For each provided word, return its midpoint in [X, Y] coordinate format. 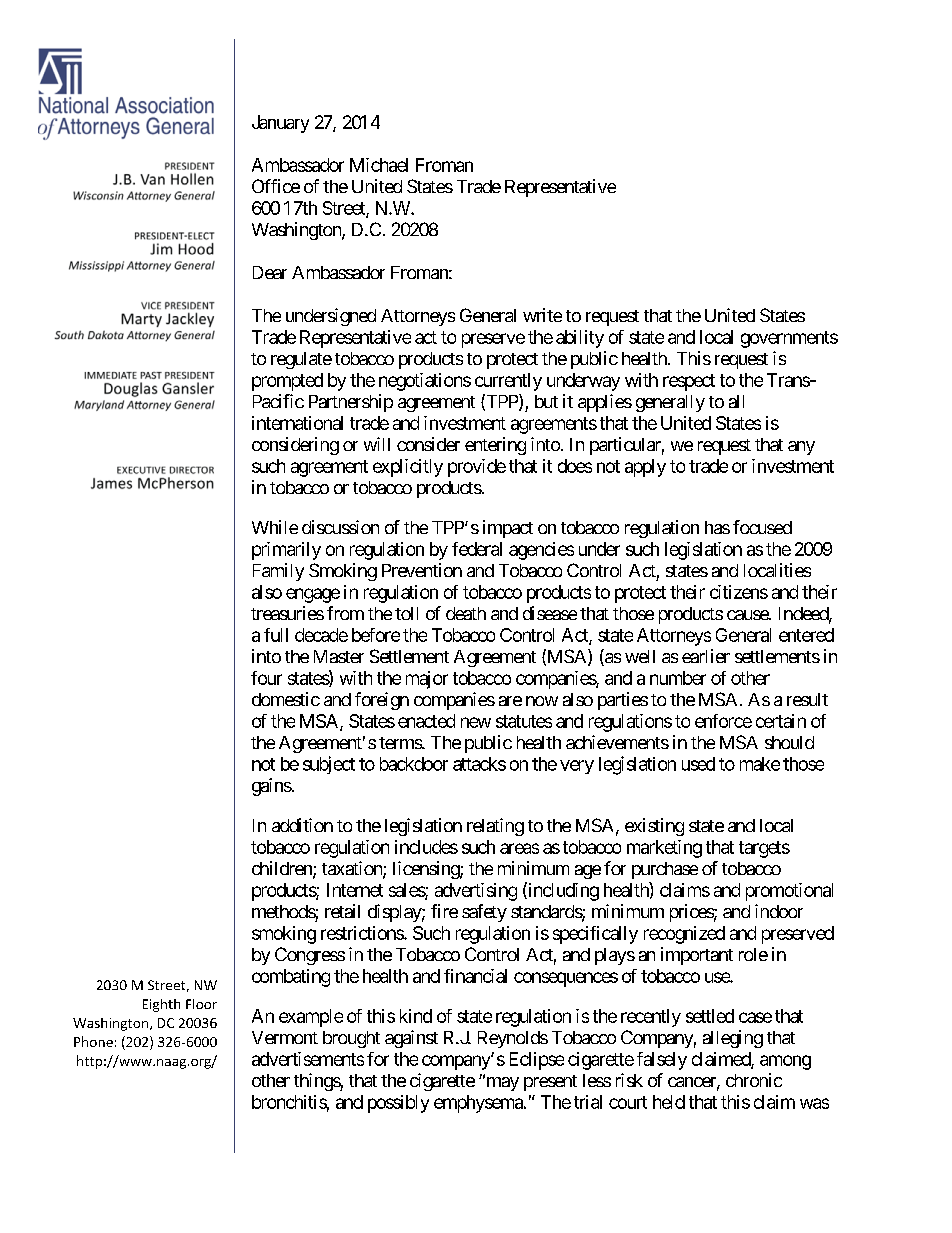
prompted [287, 382]
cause [748, 615]
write [542, 315]
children [283, 869]
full [276, 635]
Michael [379, 165]
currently [508, 382]
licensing [427, 870]
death [466, 613]
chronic [754, 1080]
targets [764, 849]
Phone [93, 1041]
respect [689, 382]
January [280, 124]
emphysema [479, 1104]
